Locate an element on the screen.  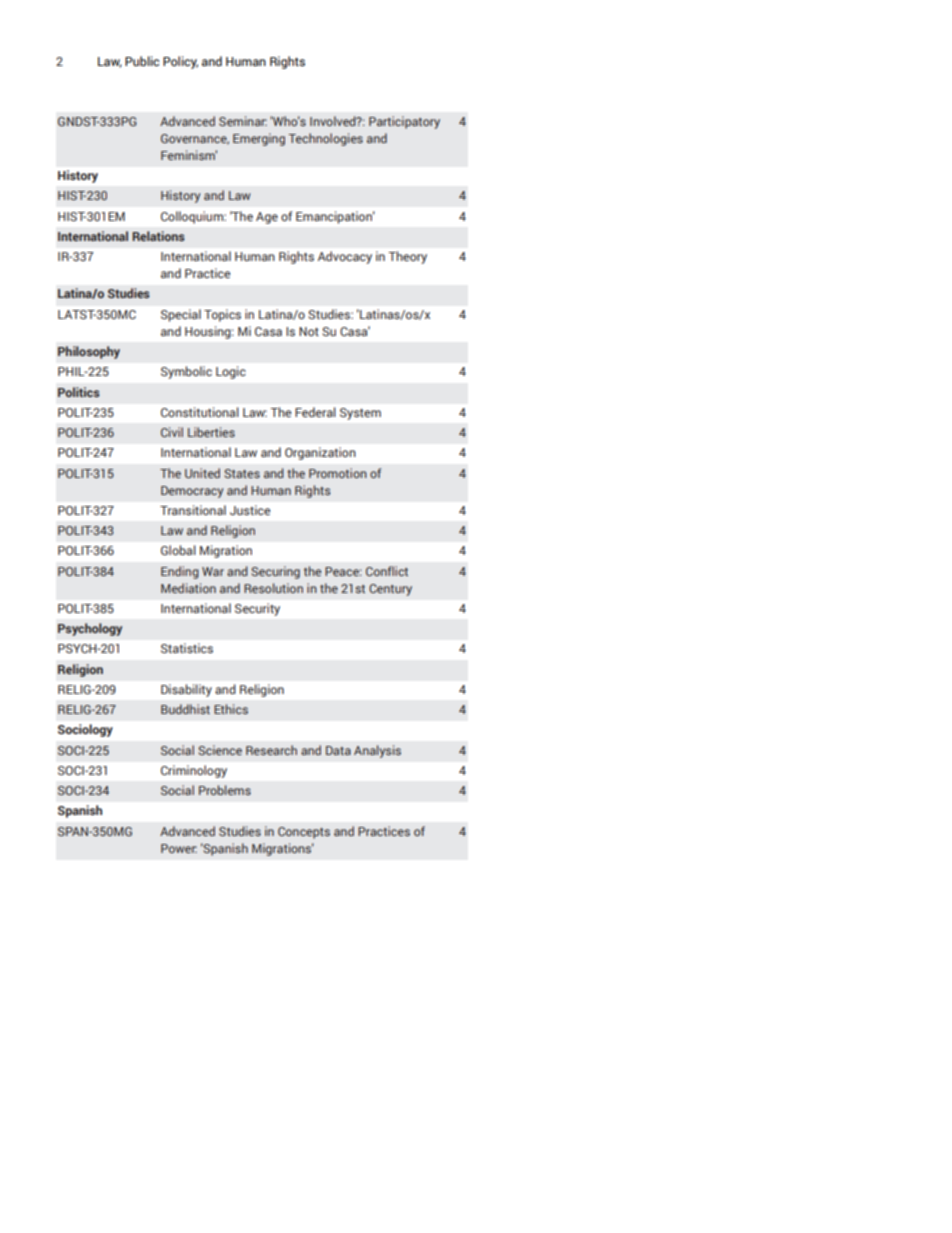
Participatory is located at coordinates (404, 122).
